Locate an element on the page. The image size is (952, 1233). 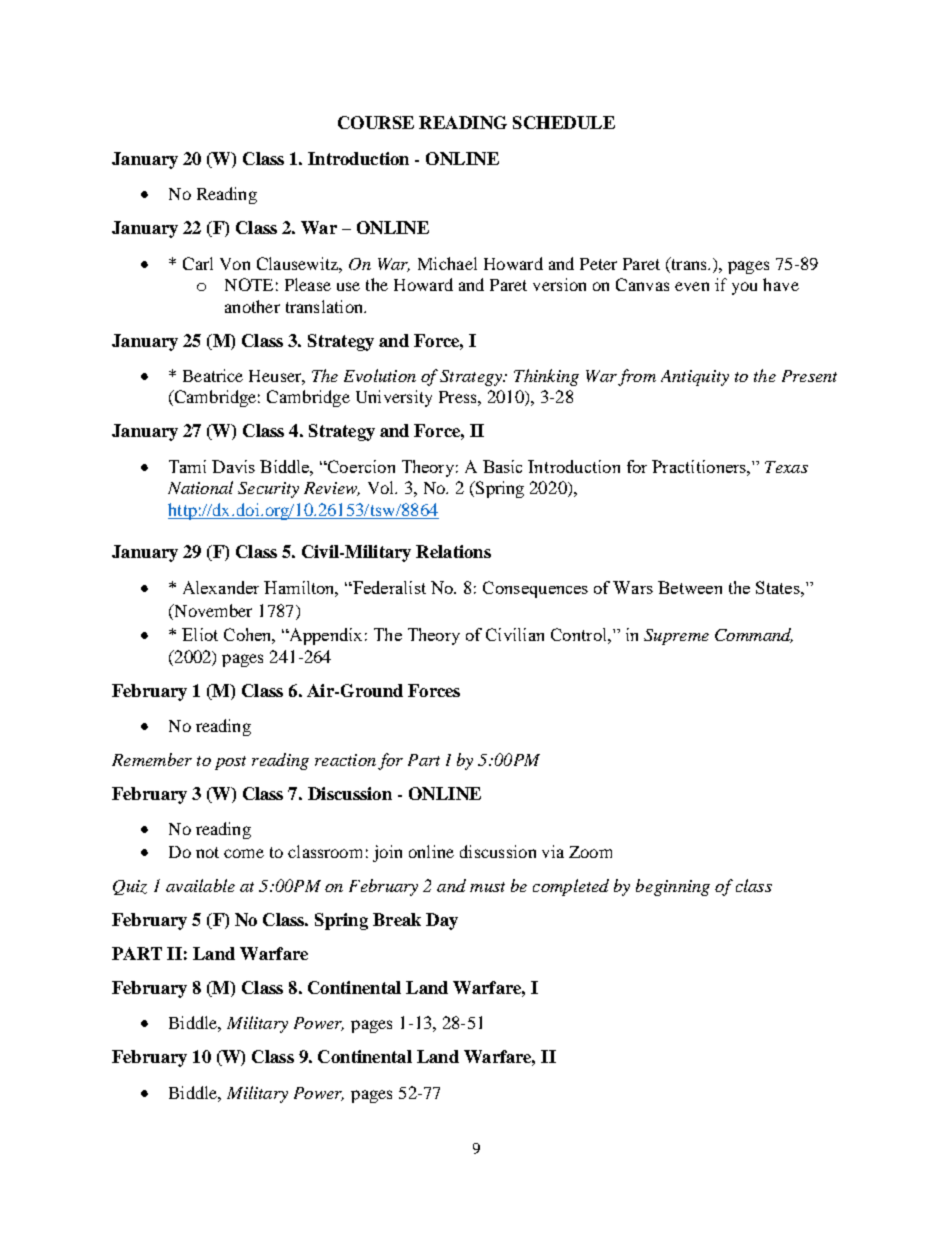
SCHEDULE is located at coordinates (564, 122).
